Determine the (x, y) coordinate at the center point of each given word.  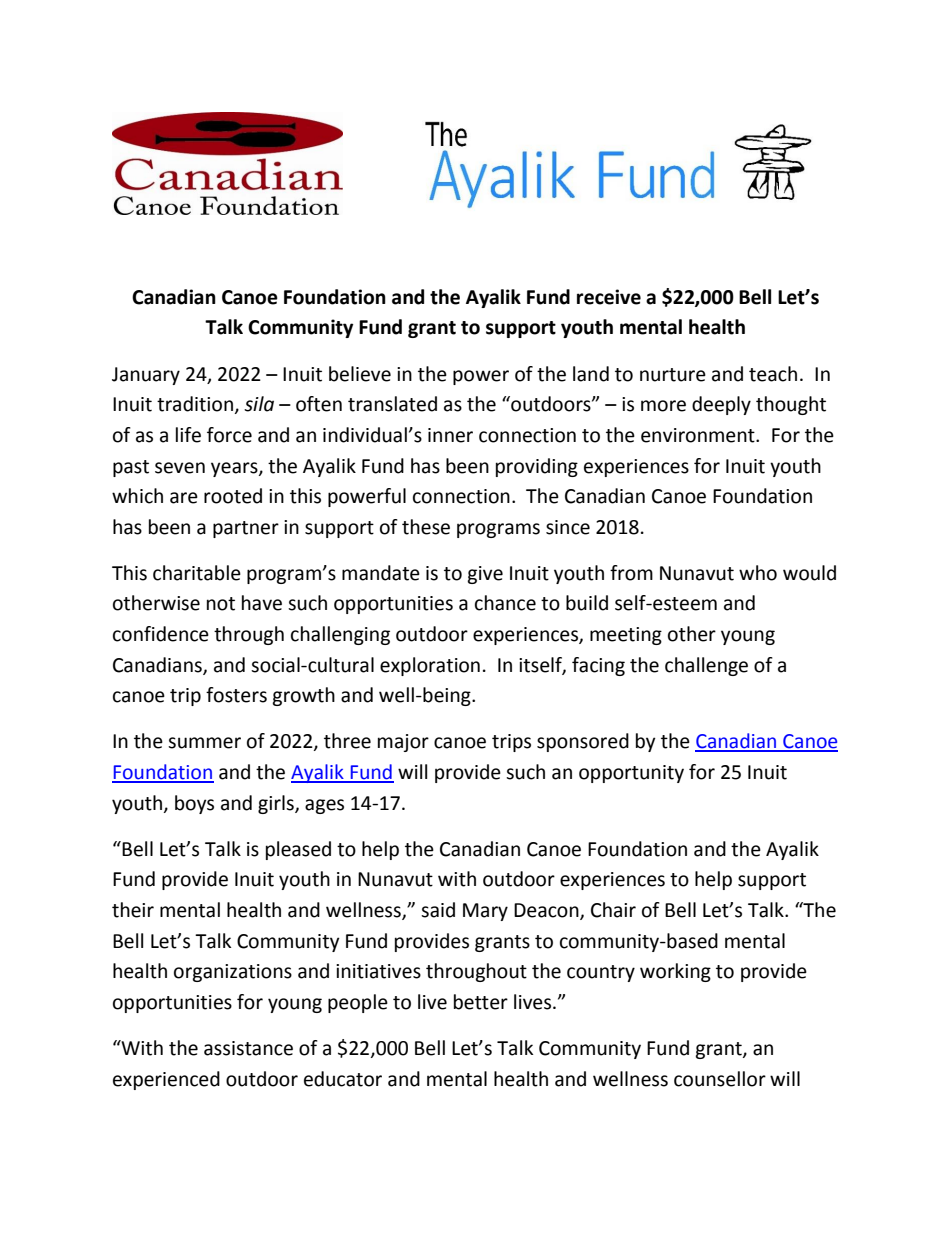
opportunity (631, 774)
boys (194, 804)
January (146, 376)
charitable (197, 573)
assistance (248, 1048)
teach (773, 374)
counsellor (720, 1079)
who (758, 573)
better (481, 1002)
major (403, 743)
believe (360, 374)
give (485, 575)
